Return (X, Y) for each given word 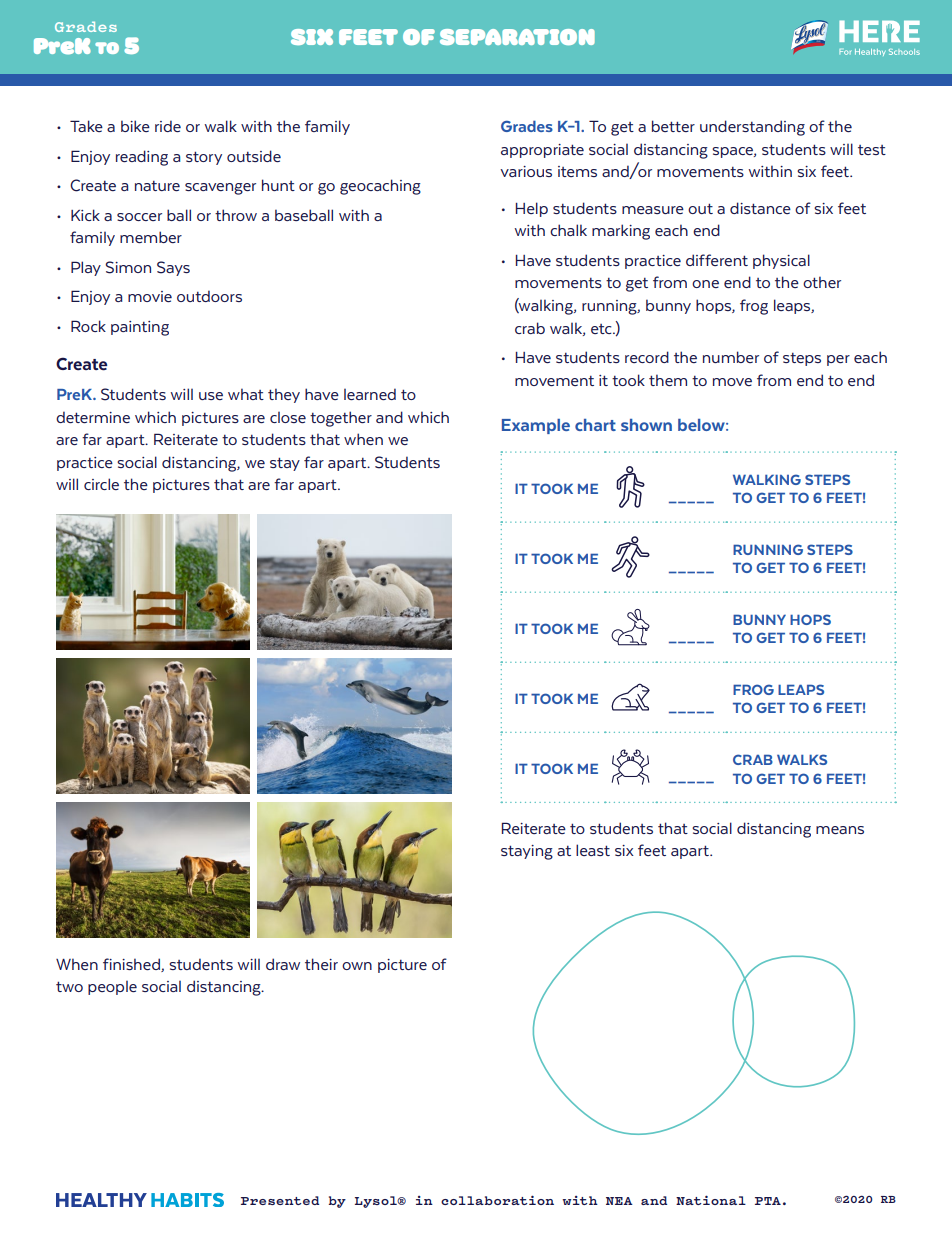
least (593, 850)
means (840, 830)
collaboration (497, 1200)
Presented (280, 1200)
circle (101, 484)
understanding (752, 128)
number (731, 357)
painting (140, 328)
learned (370, 394)
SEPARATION (517, 37)
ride (168, 126)
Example (536, 426)
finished (132, 965)
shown (646, 425)
